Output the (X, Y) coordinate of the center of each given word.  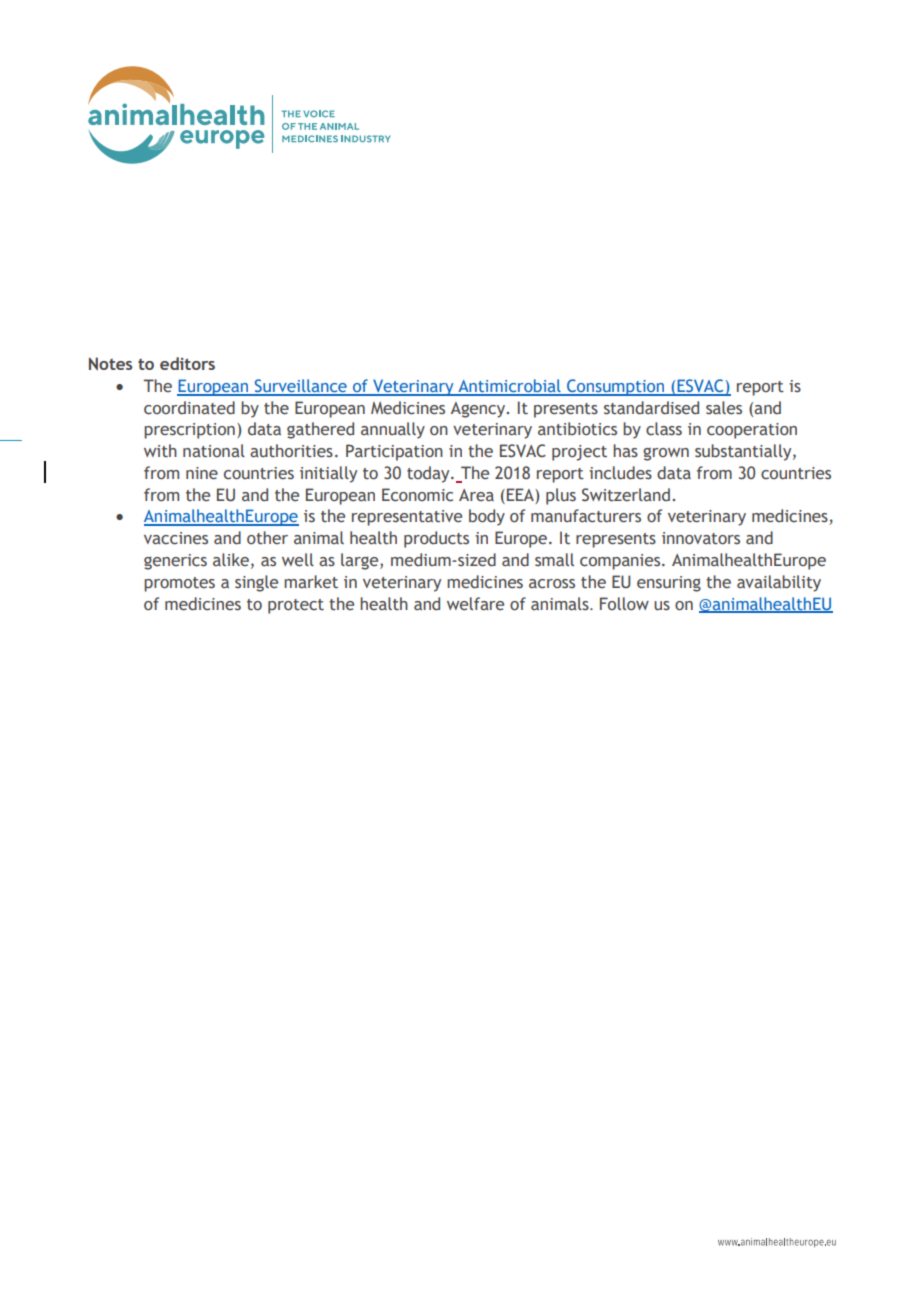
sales (724, 408)
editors (187, 363)
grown (666, 454)
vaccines (176, 538)
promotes (179, 584)
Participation (394, 452)
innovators (701, 538)
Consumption (615, 387)
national (214, 451)
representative (407, 518)
